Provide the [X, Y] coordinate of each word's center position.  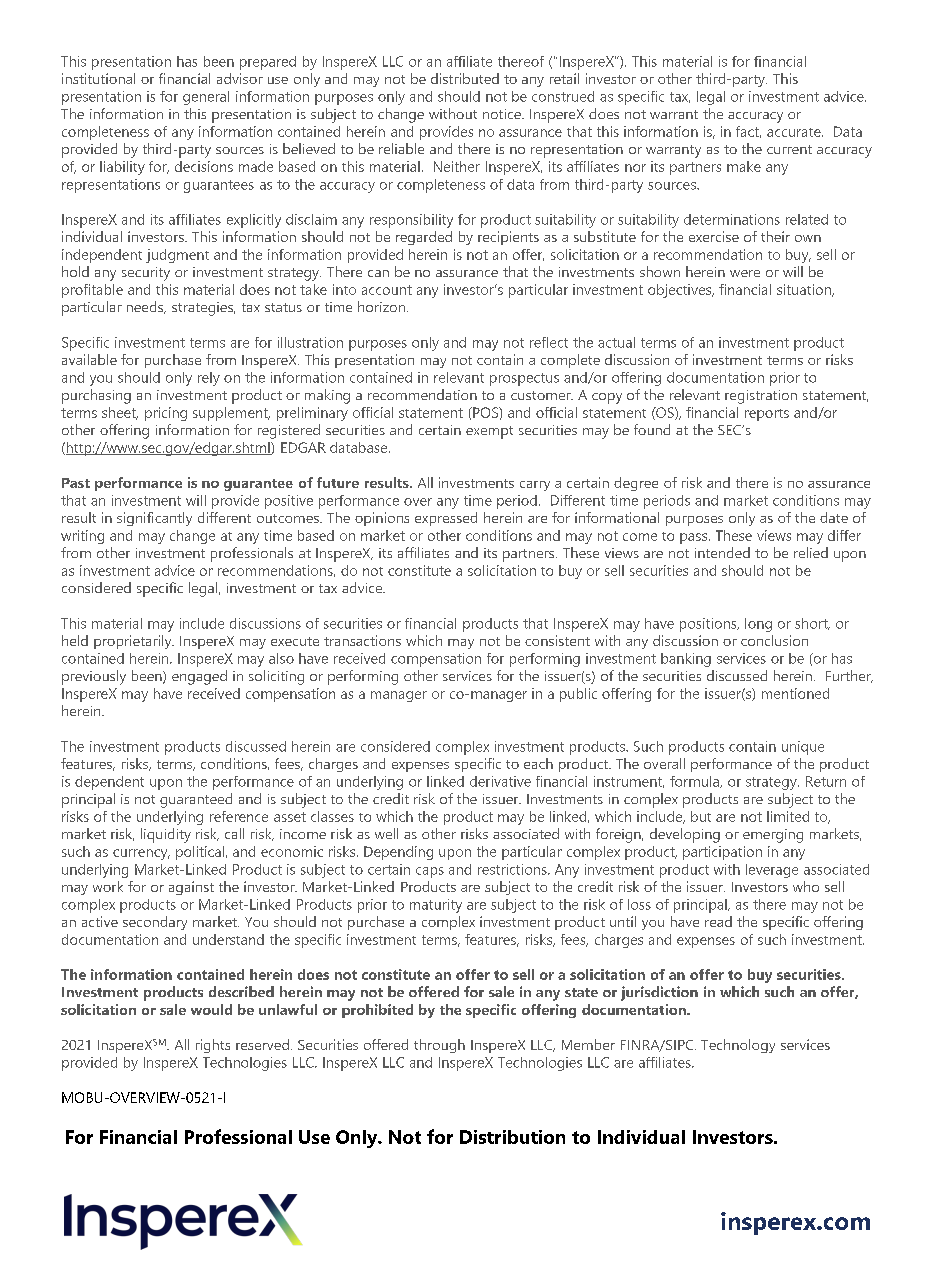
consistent [557, 640]
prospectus [524, 379]
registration [761, 397]
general [206, 98]
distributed [465, 78]
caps [430, 872]
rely [209, 379]
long [758, 625]
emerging [773, 836]
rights [213, 1046]
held [75, 640]
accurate [795, 132]
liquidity [166, 835]
